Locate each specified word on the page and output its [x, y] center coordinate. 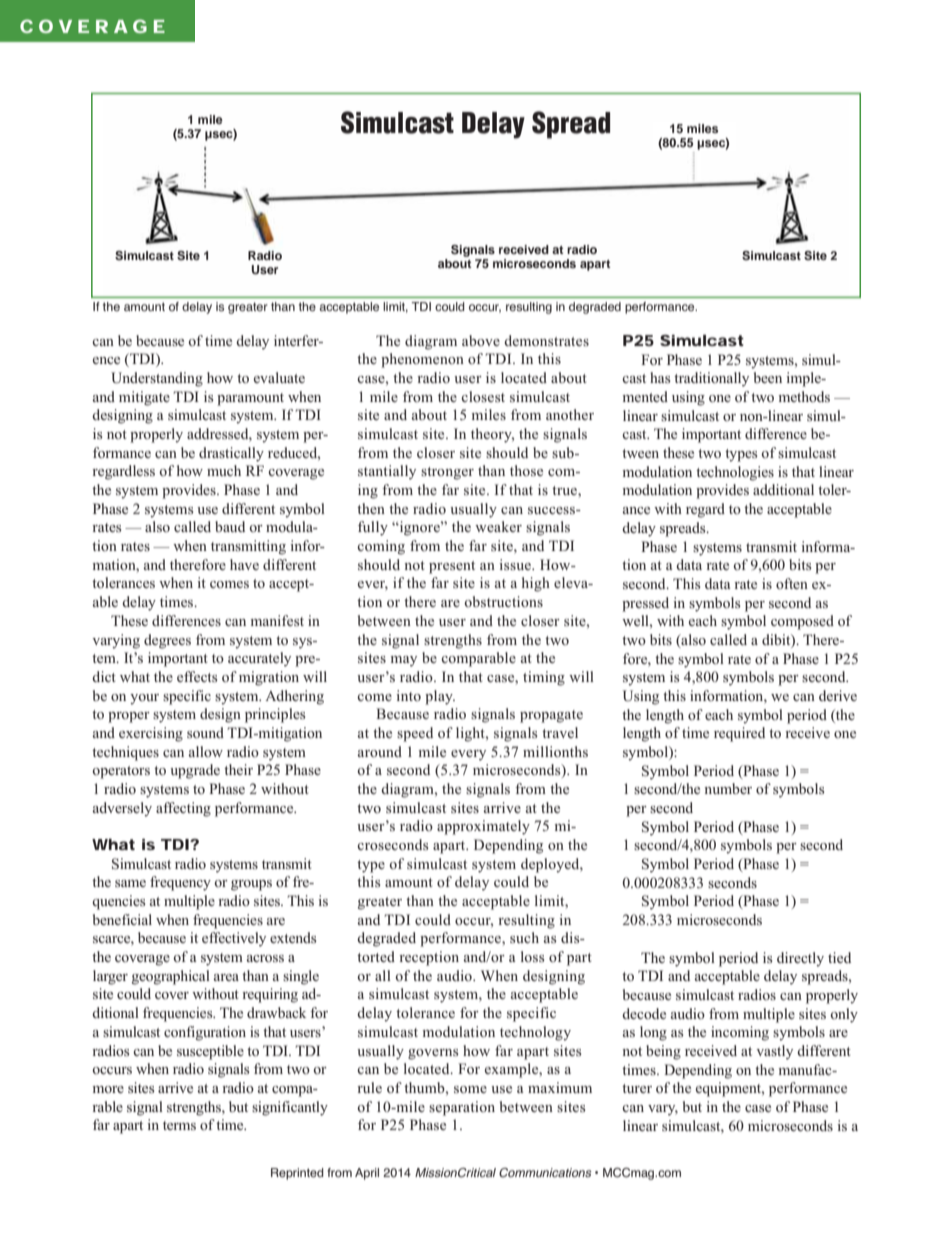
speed [415, 734]
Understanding [157, 379]
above [481, 340]
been [768, 377]
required [739, 734]
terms [179, 1125]
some [470, 1089]
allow [206, 751]
